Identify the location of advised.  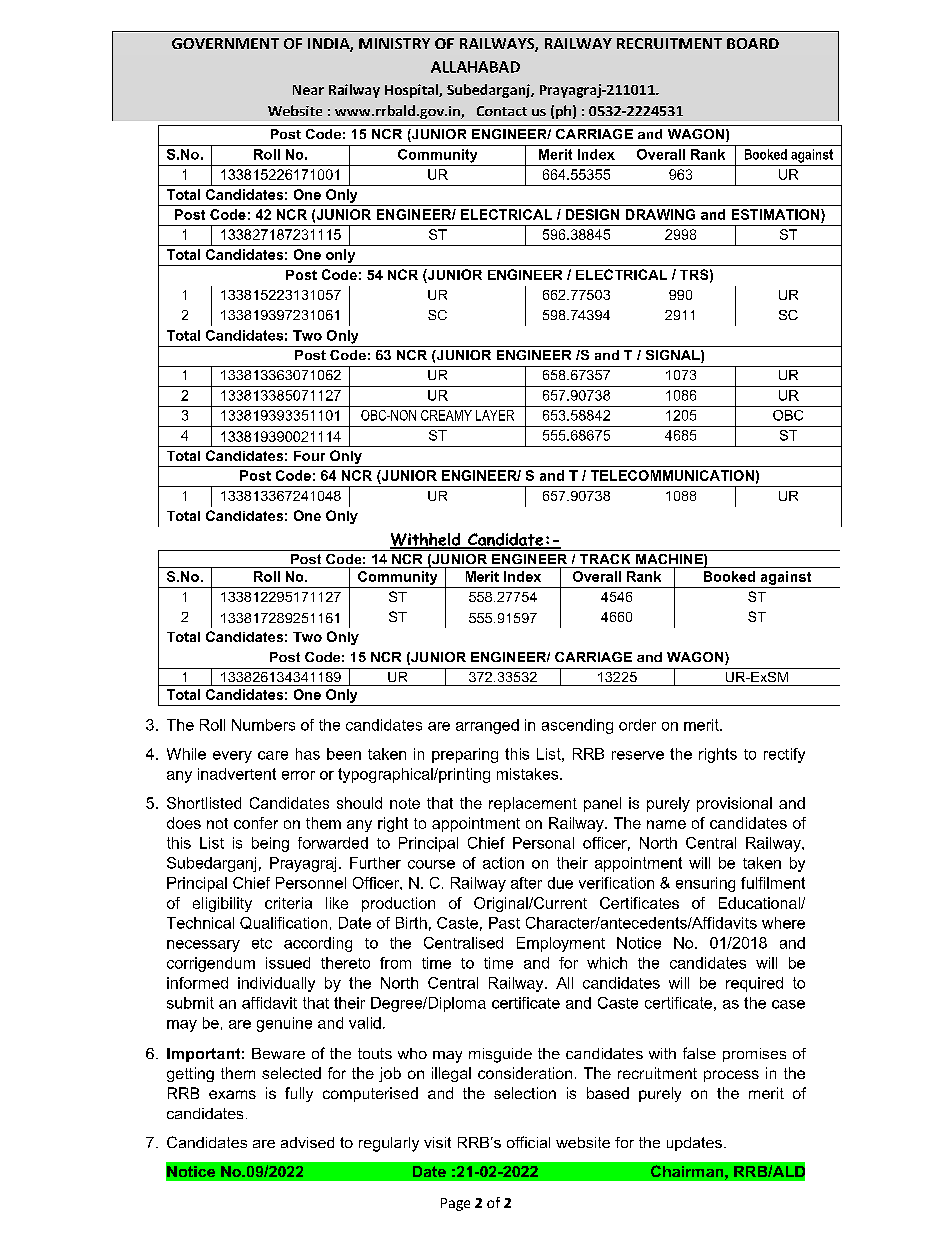
(307, 1142).
